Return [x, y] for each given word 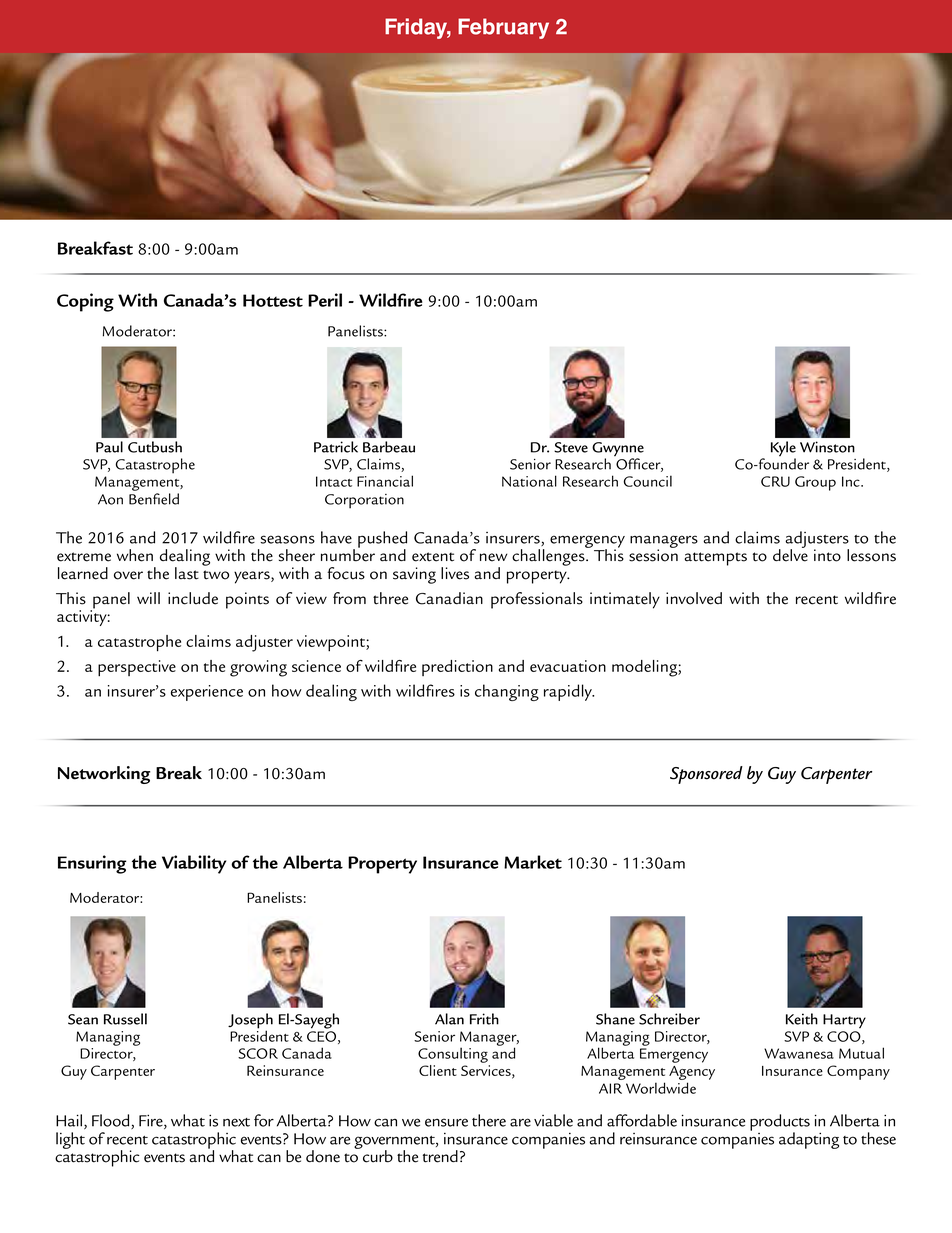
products [780, 1123]
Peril [325, 300]
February [503, 28]
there [489, 1120]
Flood [112, 1121]
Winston [827, 447]
